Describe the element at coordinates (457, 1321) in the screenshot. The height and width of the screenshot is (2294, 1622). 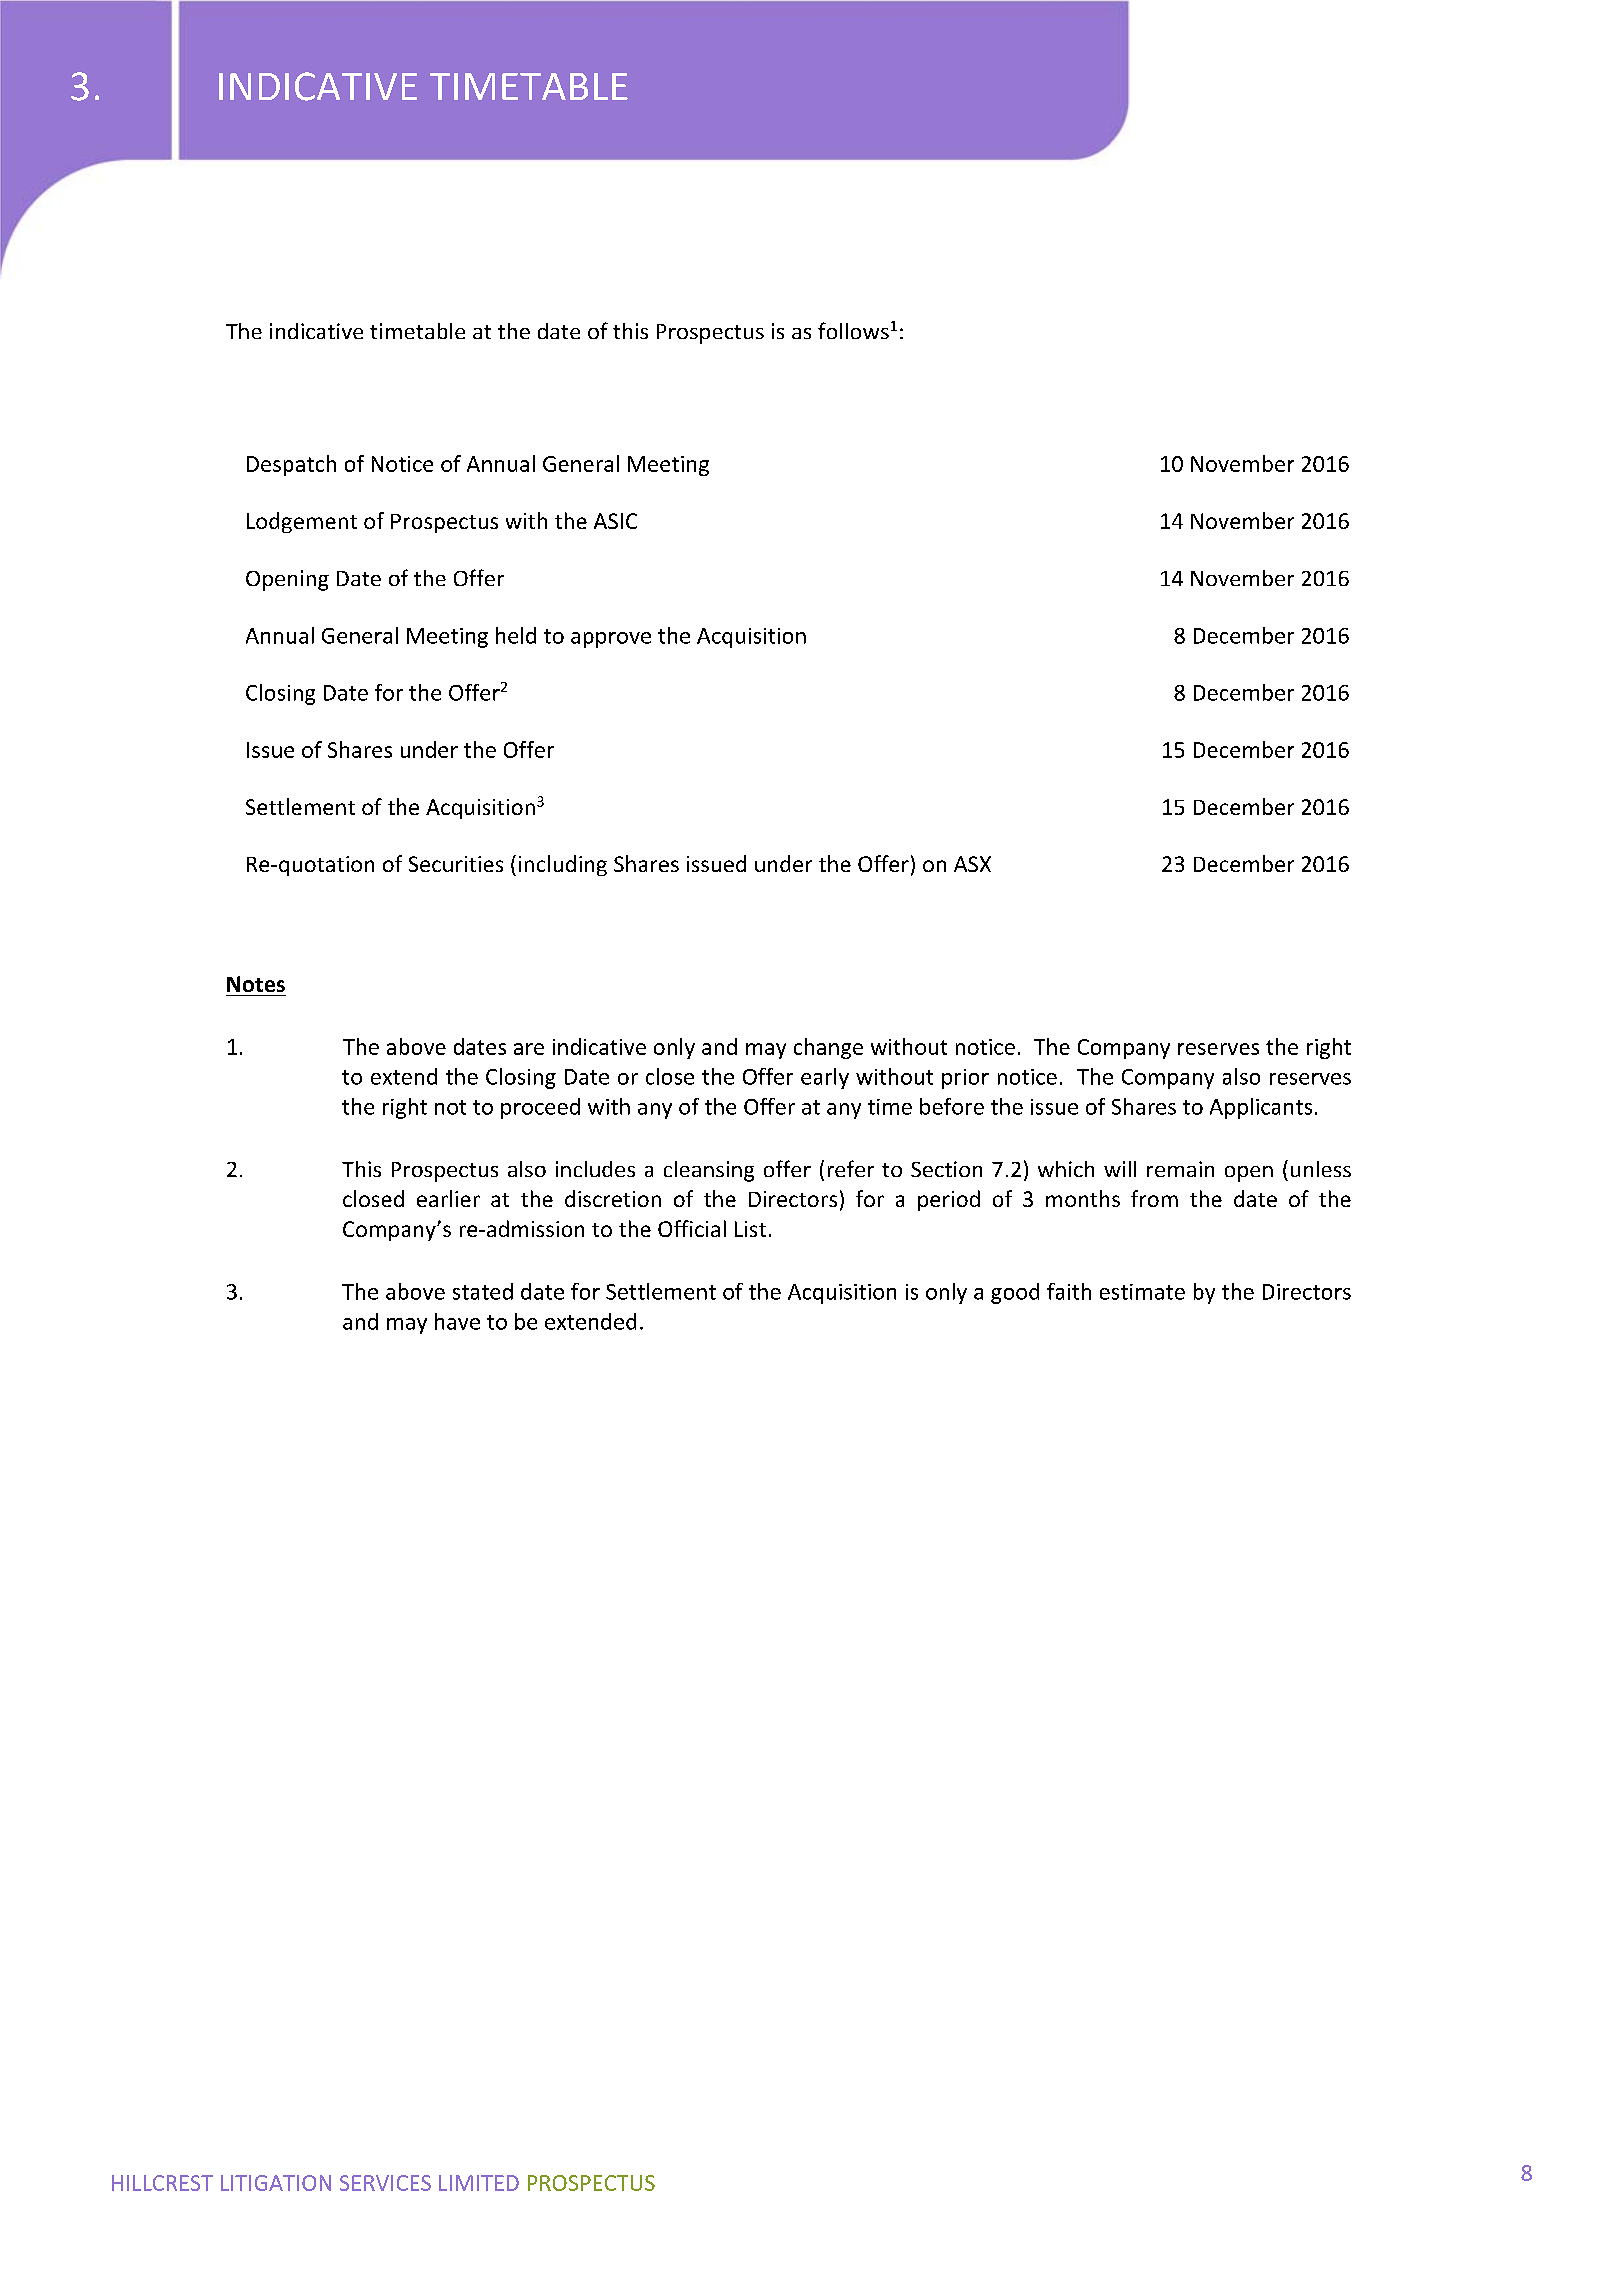
I see `have` at that location.
